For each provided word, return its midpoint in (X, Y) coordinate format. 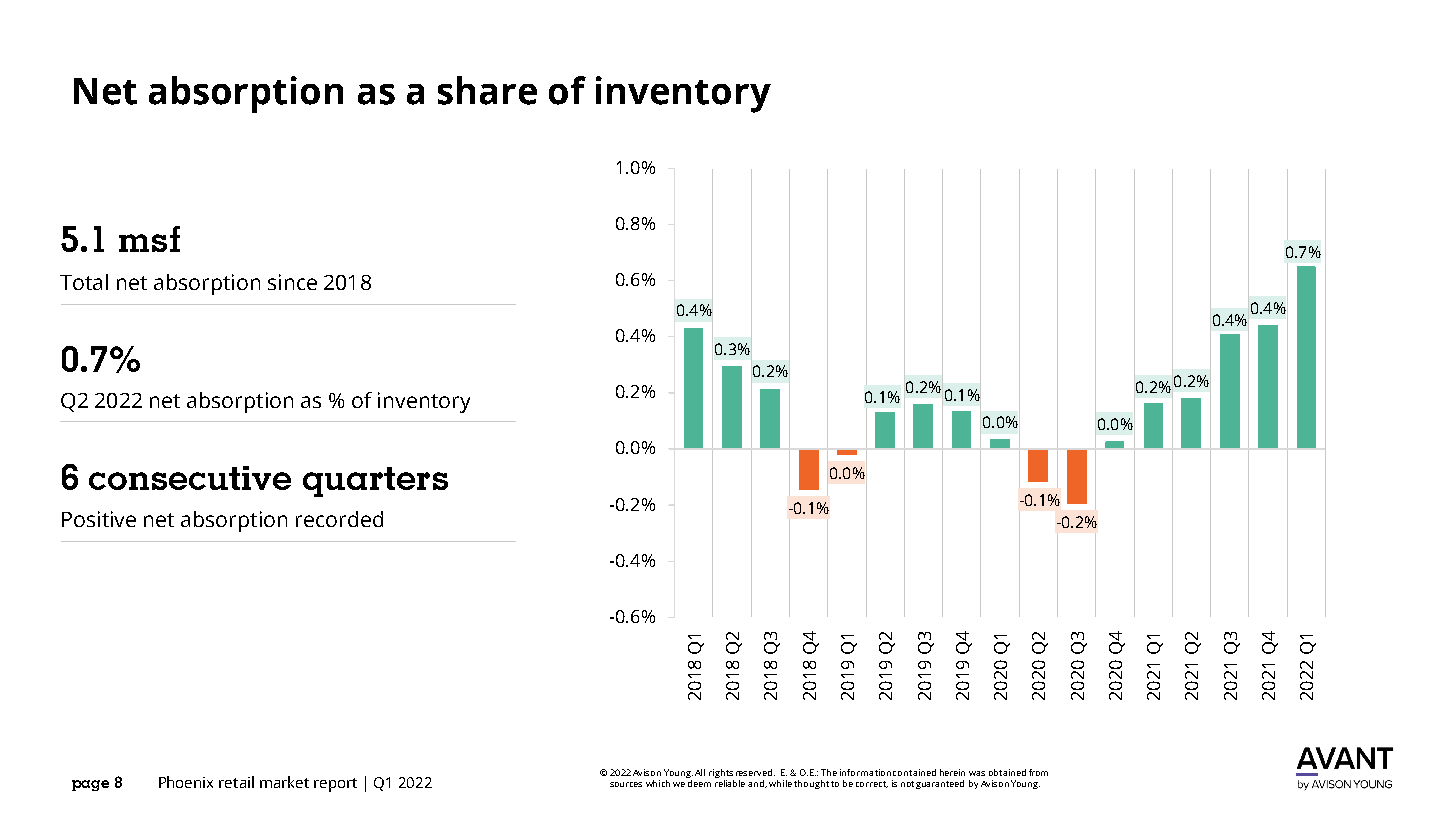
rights (721, 775)
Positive (99, 519)
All (700, 772)
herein (952, 772)
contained (914, 772)
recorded (339, 519)
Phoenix (186, 782)
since (292, 282)
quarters (375, 482)
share (487, 90)
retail (236, 782)
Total (84, 282)
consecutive (190, 478)
